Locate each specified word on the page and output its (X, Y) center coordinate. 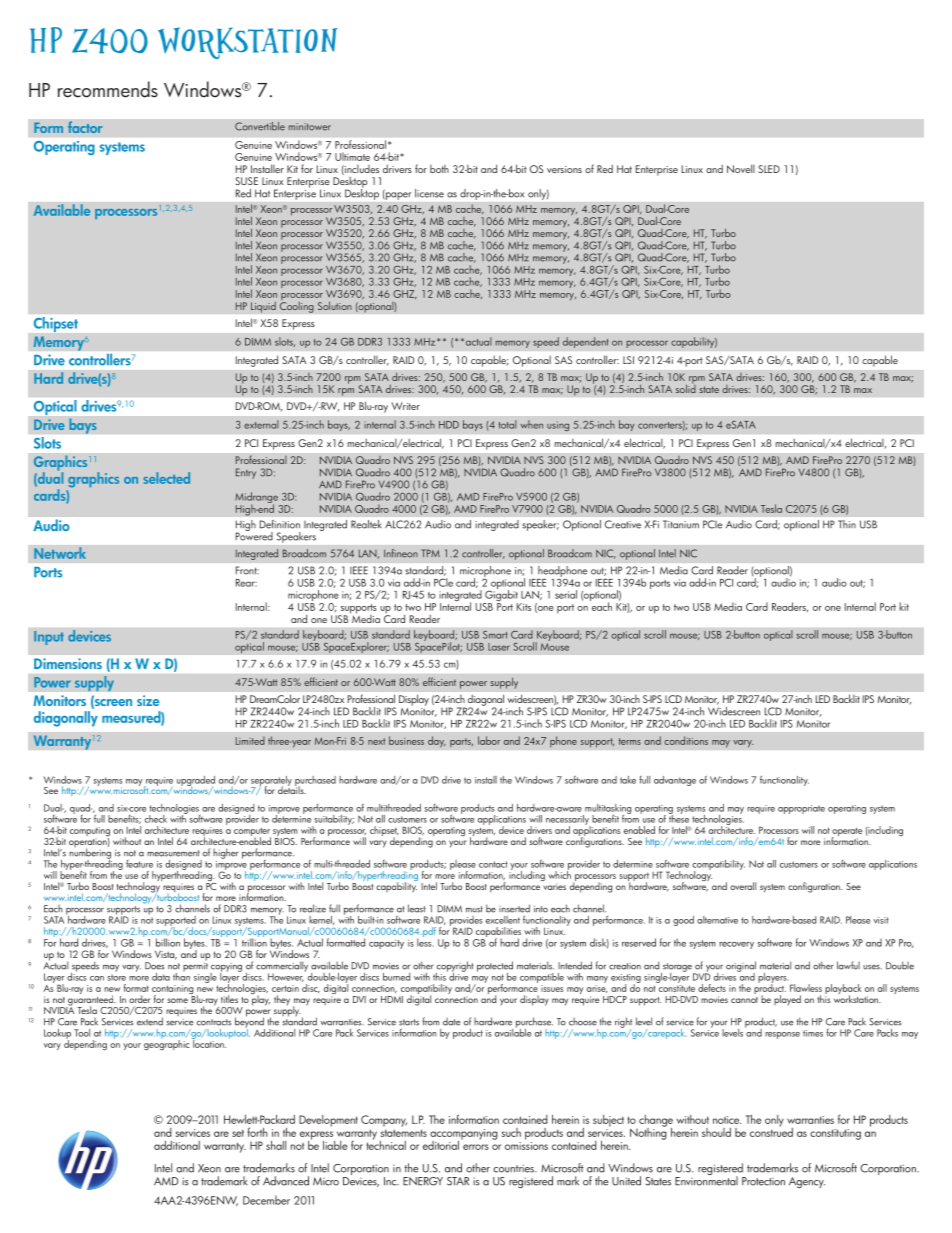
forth (258, 1132)
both (439, 169)
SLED (769, 169)
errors (476, 1147)
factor (85, 127)
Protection (763, 1181)
